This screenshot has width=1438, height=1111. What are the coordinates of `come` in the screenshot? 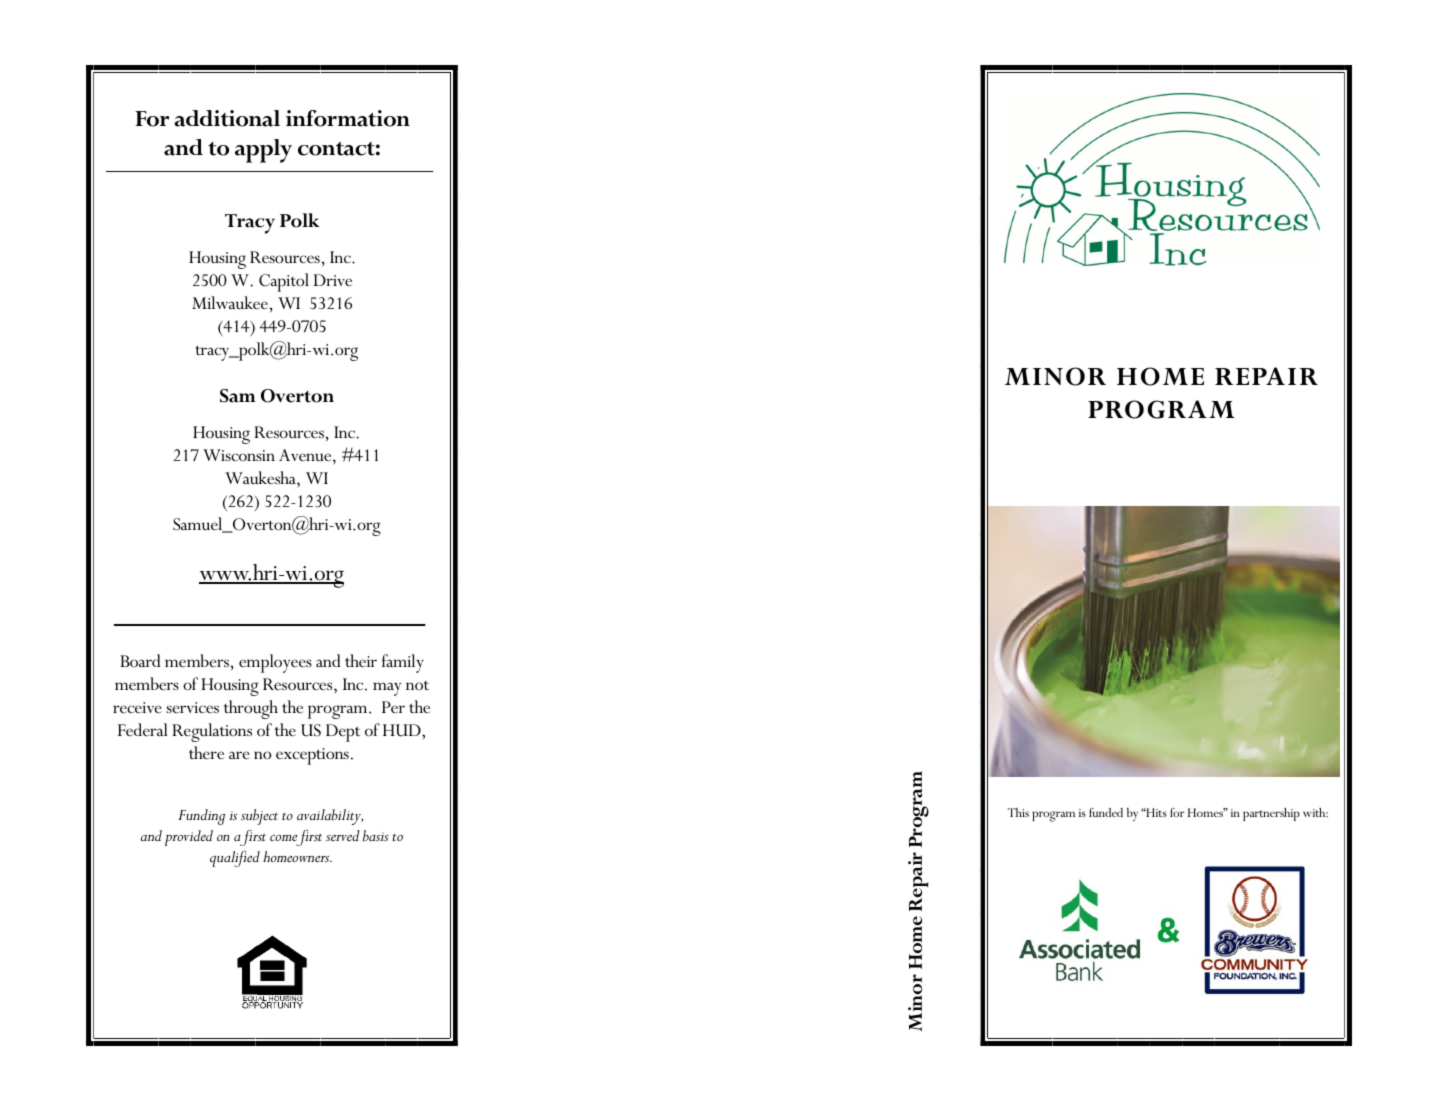 It's located at (283, 838).
